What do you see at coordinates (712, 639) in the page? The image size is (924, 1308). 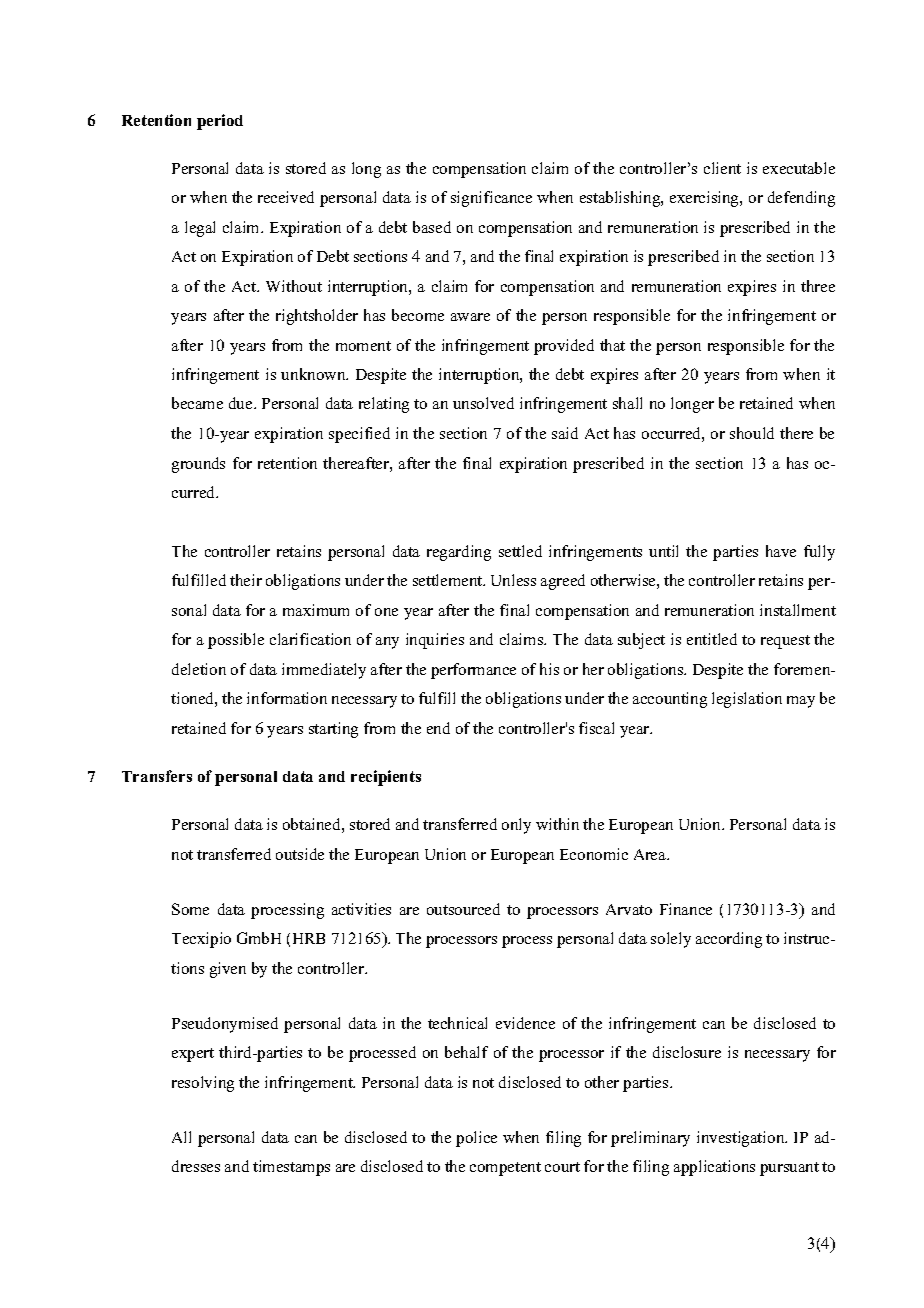 I see `entitled` at bounding box center [712, 639].
